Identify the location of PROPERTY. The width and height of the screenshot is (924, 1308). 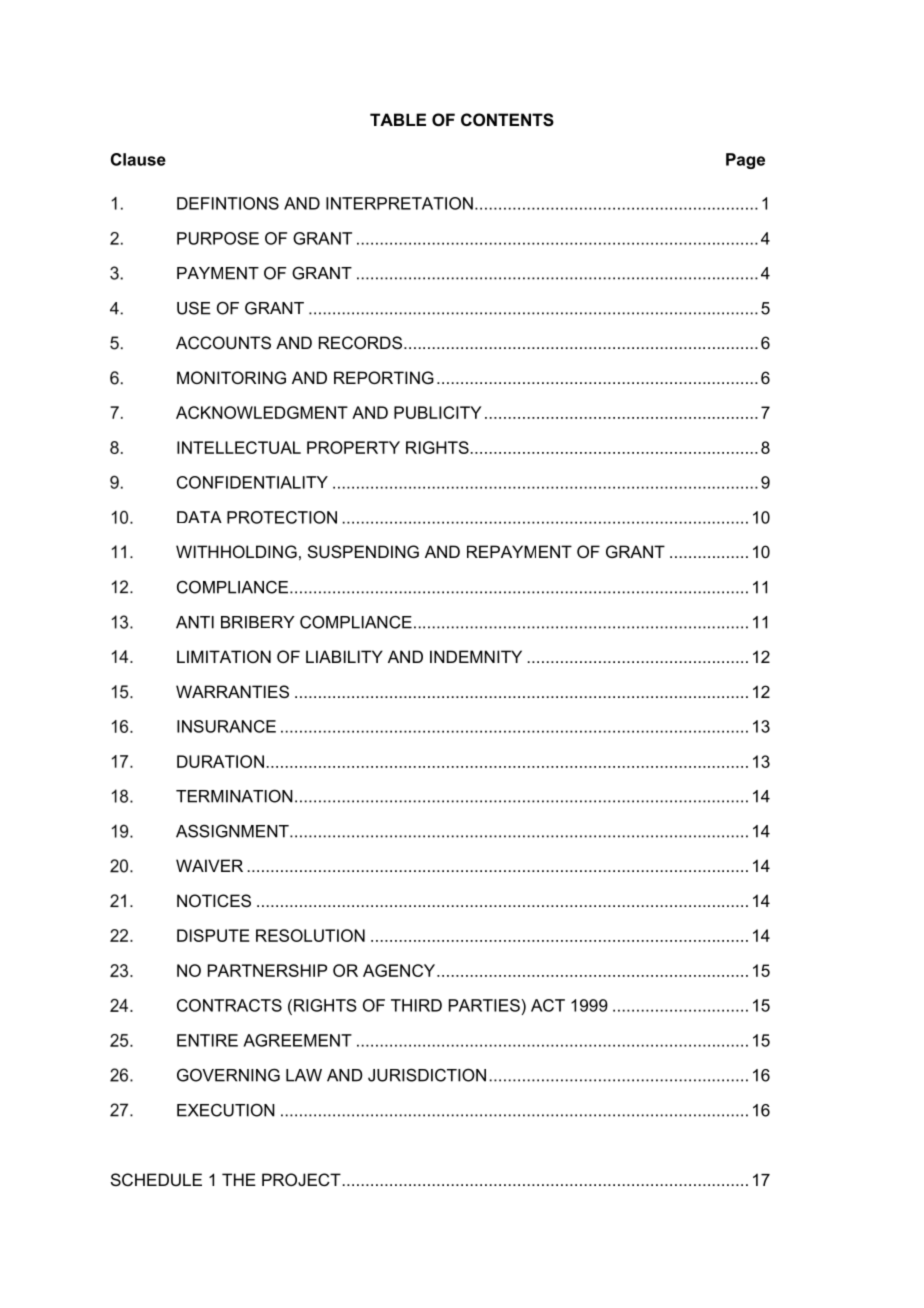
(353, 447).
